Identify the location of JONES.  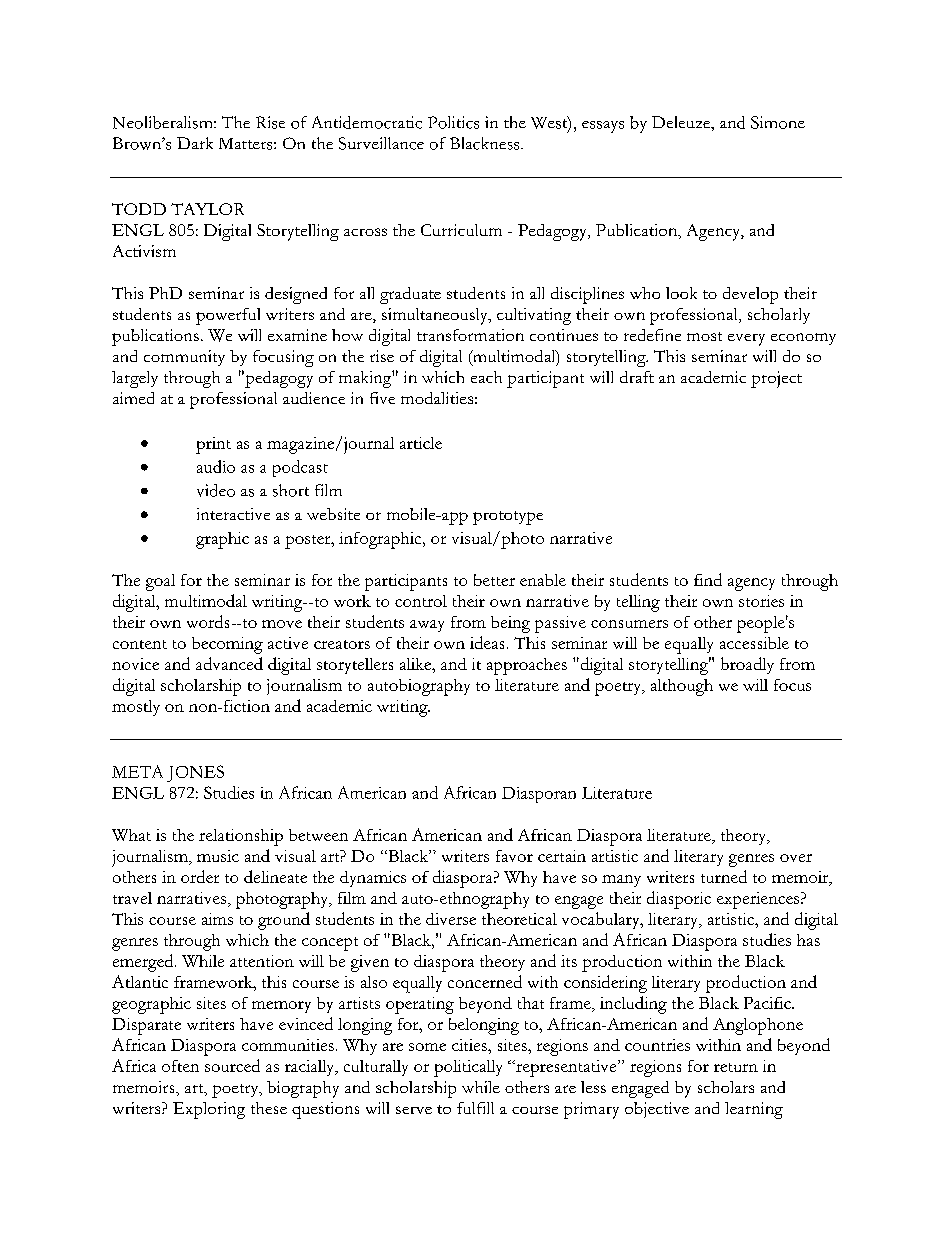
(195, 773).
